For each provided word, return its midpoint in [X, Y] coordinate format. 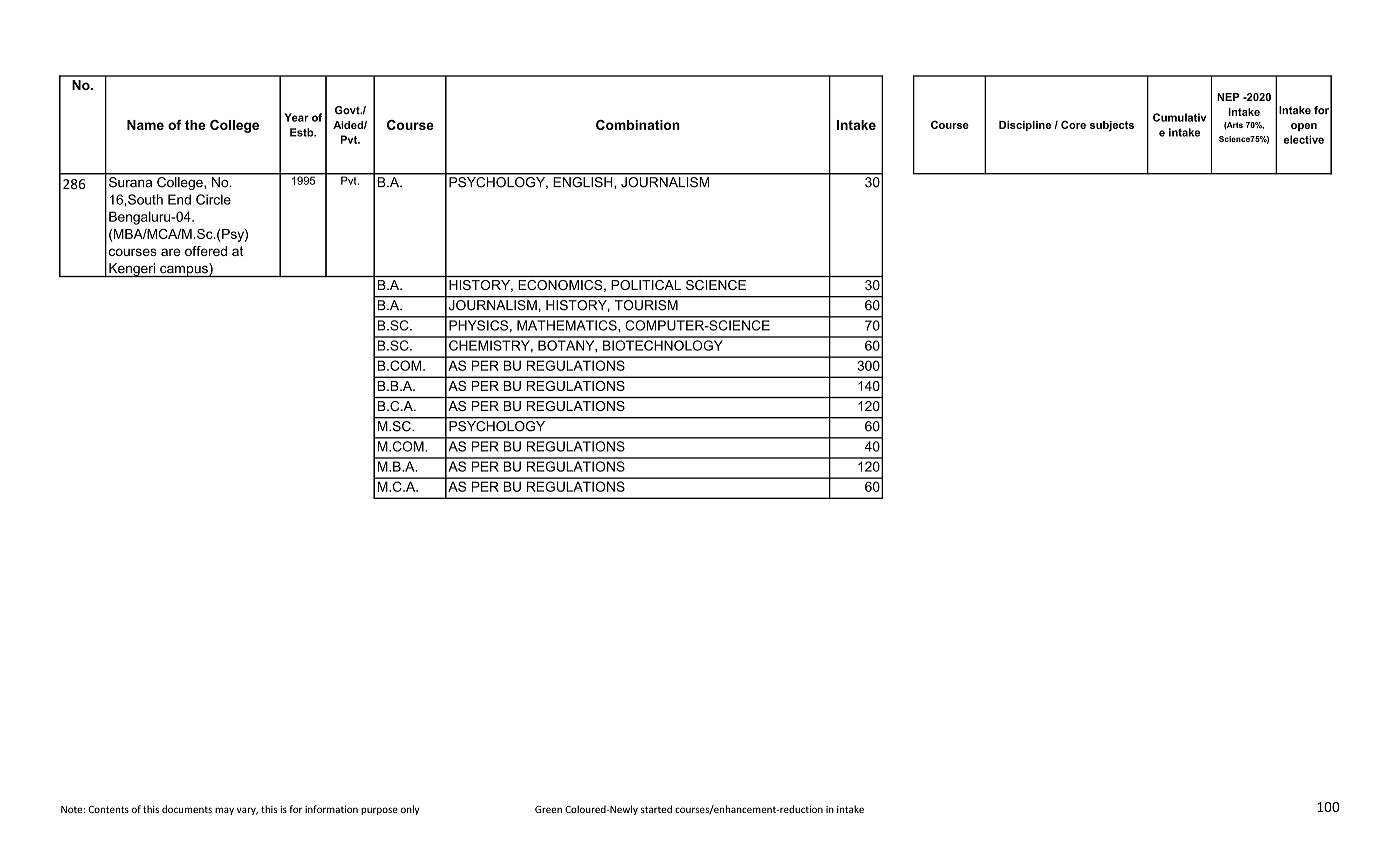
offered [206, 251]
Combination [638, 125]
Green [548, 809]
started [656, 809]
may [224, 811]
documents [187, 809]
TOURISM [646, 304]
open [1304, 127]
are [170, 252]
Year [296, 117]
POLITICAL [646, 285]
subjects [1112, 126]
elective [1304, 139]
